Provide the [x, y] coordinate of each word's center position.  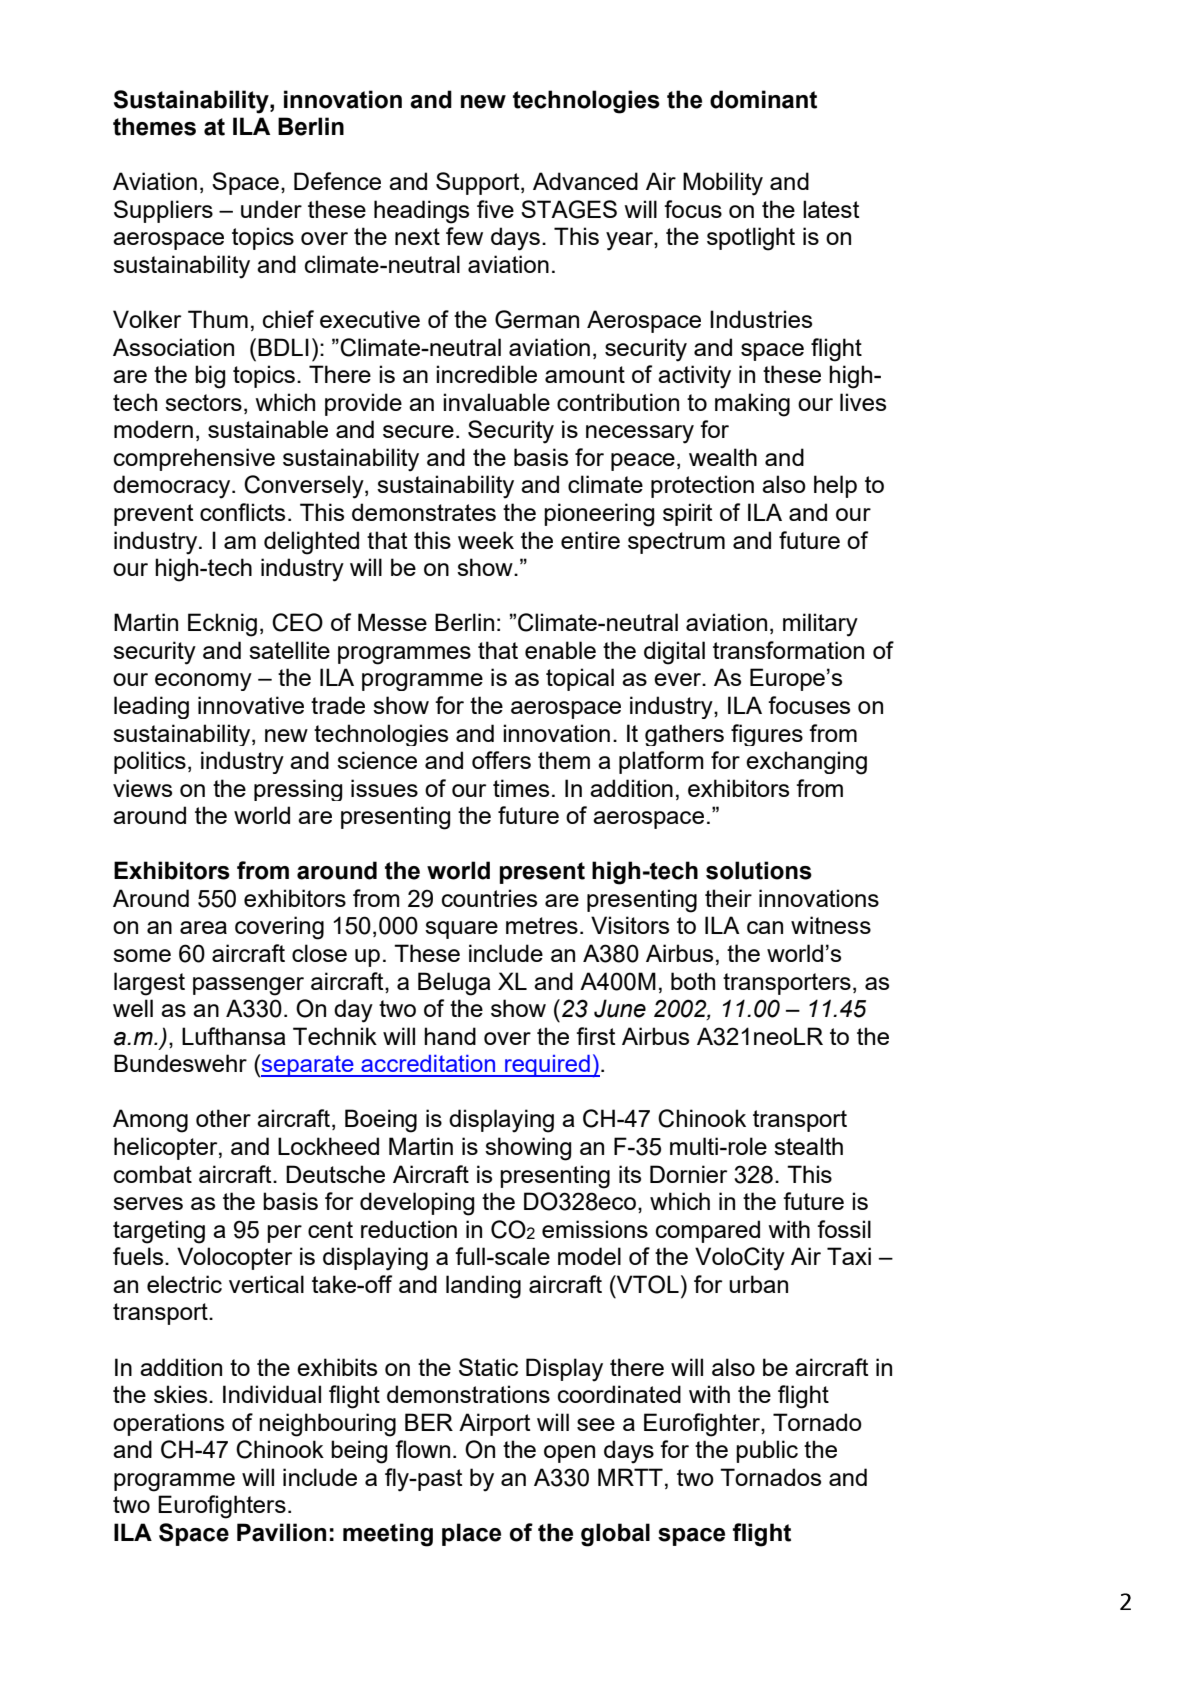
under [271, 209]
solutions [759, 870]
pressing [298, 790]
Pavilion [281, 1532]
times [521, 788]
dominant [763, 99]
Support [479, 183]
